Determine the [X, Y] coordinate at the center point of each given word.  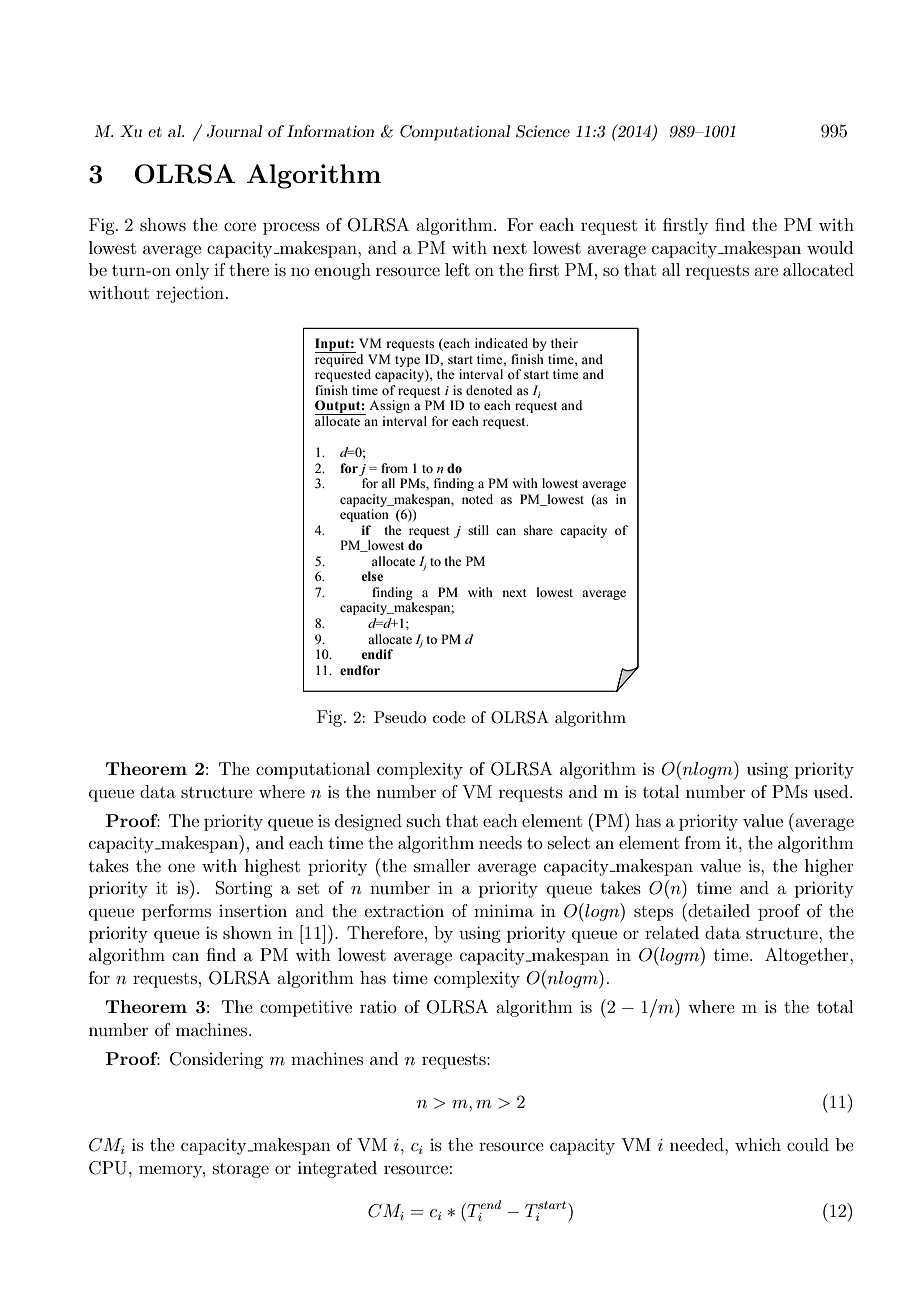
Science [543, 131]
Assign [389, 406]
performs [176, 912]
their [564, 343]
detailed [718, 910]
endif [377, 654]
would [830, 247]
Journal [234, 131]
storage [241, 1170]
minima [504, 910]
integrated [337, 1169]
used [832, 791]
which [758, 1144]
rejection [190, 294]
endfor [360, 670]
